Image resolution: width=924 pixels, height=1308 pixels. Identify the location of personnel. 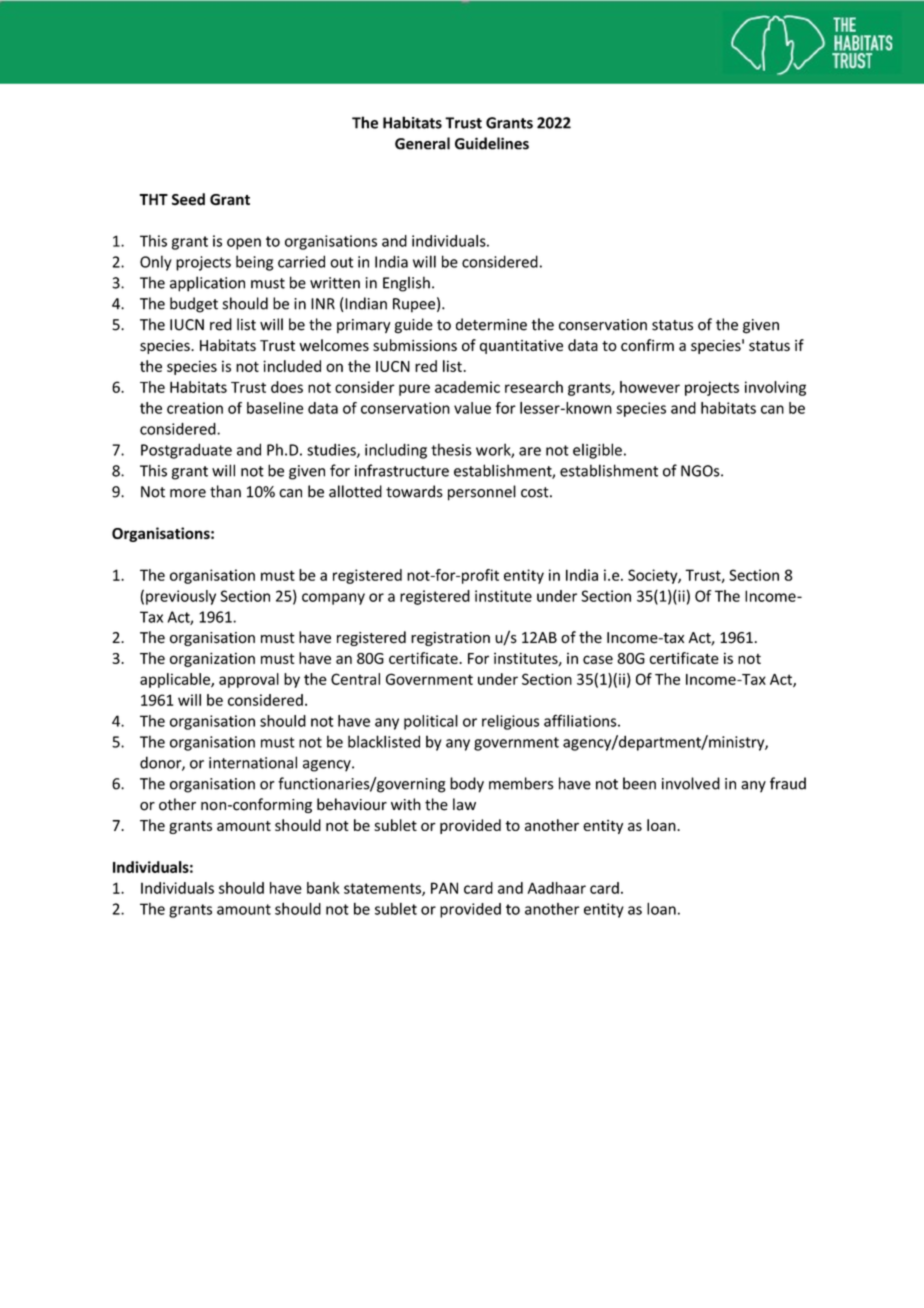
(482, 493).
